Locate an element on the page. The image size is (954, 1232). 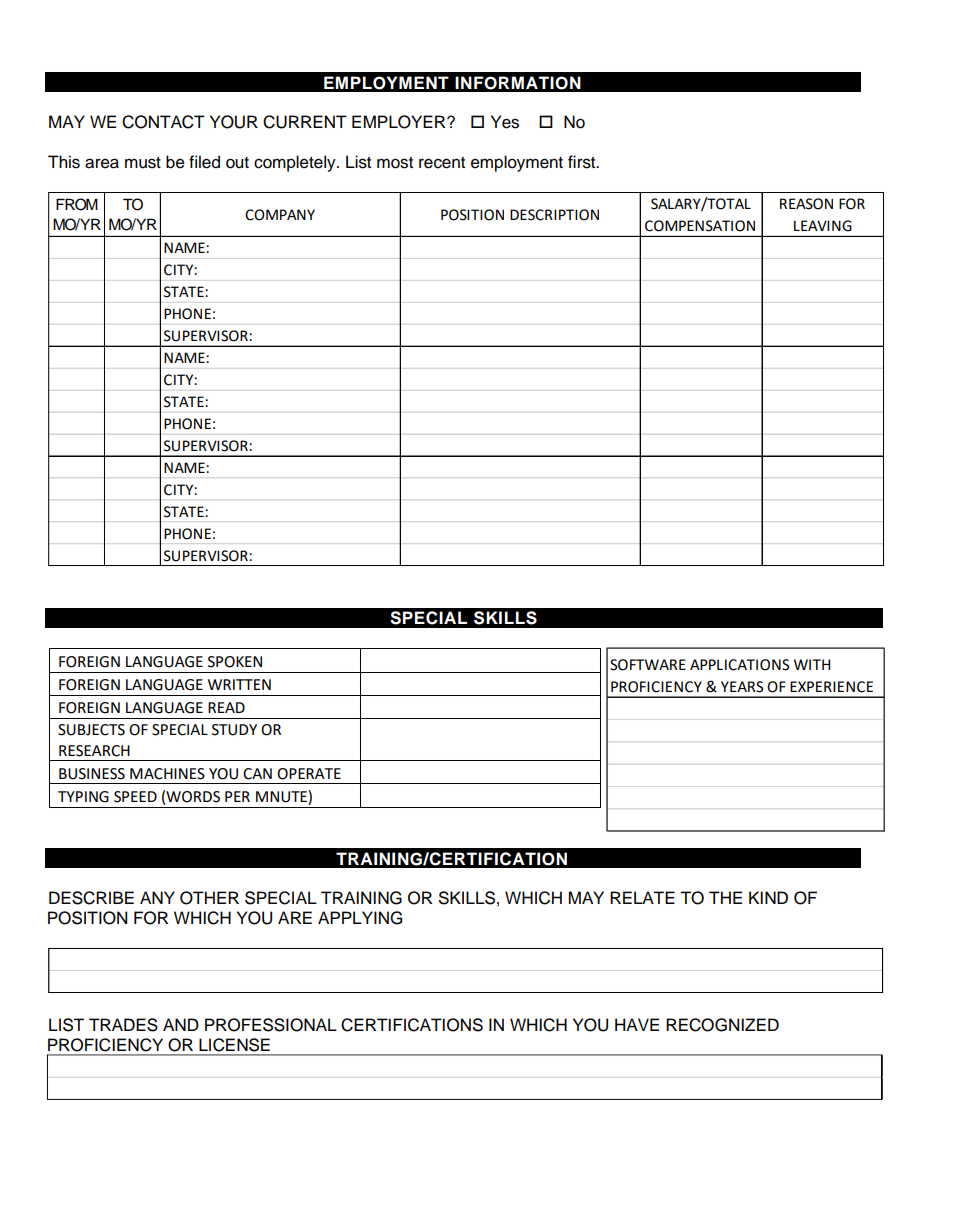
EMPLOYER is located at coordinates (400, 122).
